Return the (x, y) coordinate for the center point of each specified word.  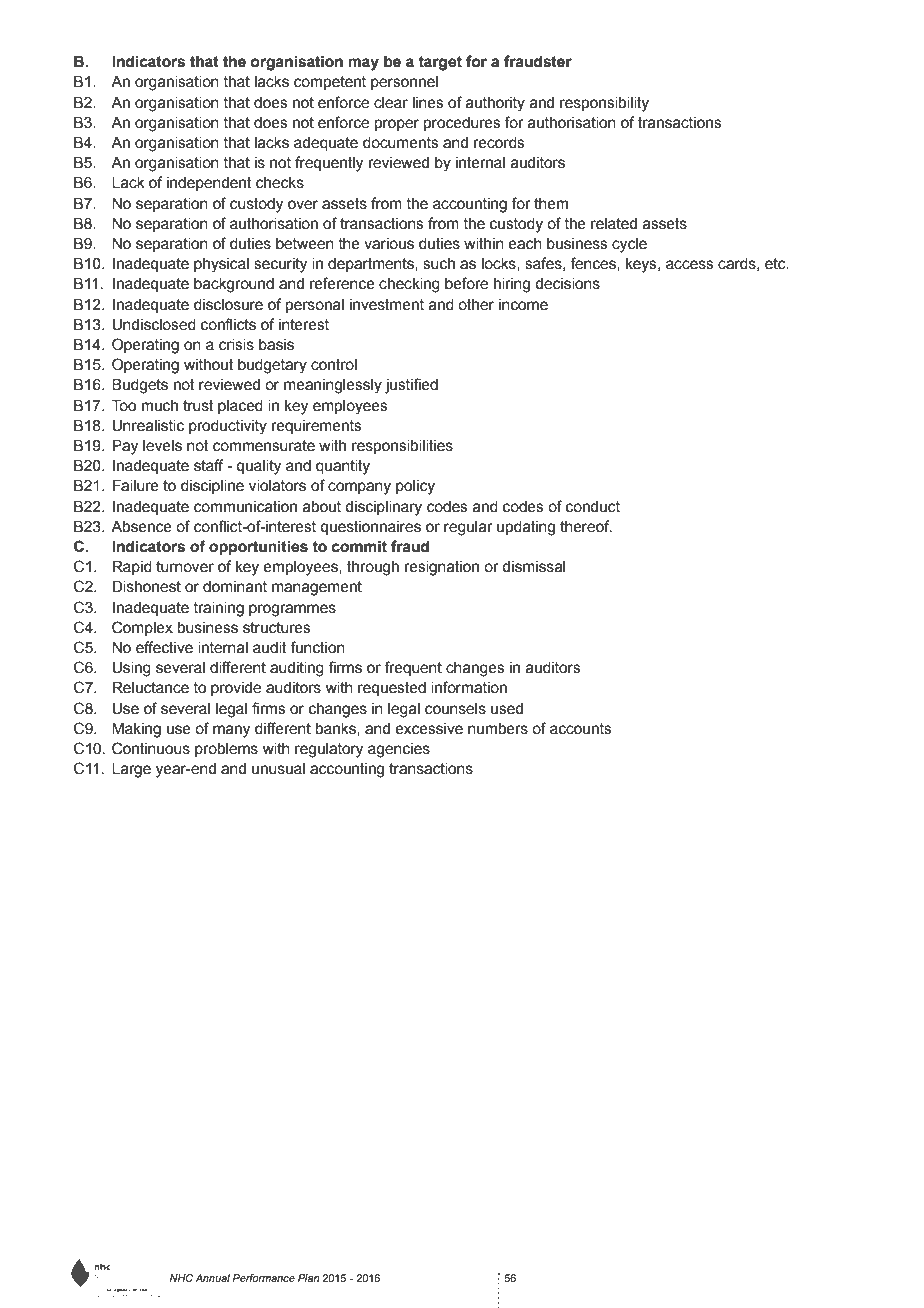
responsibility (604, 104)
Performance (263, 1278)
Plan (308, 1278)
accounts (581, 729)
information (469, 687)
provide (236, 689)
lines (428, 103)
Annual (212, 1278)
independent (209, 184)
